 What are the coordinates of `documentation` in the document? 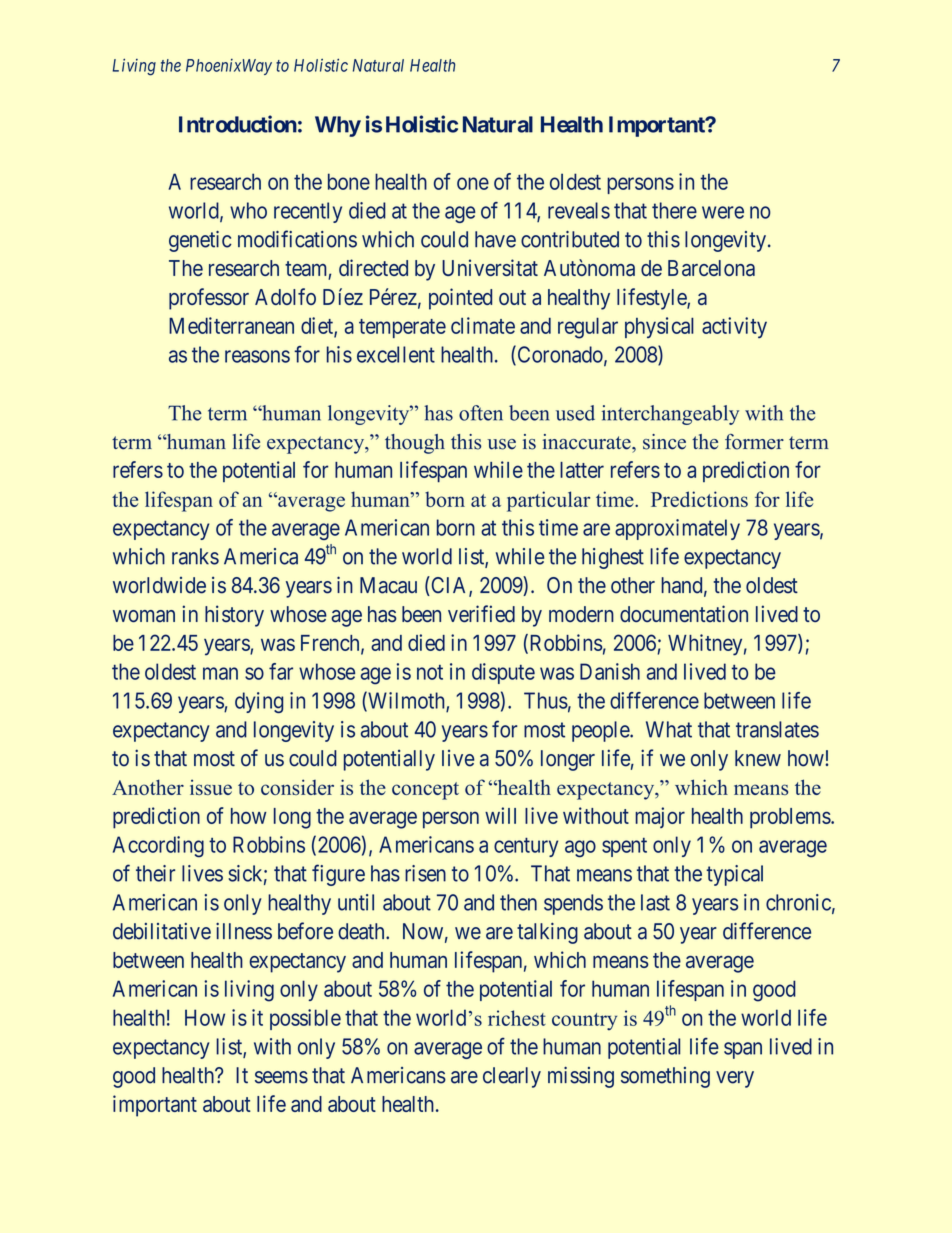 It's located at (684, 613).
